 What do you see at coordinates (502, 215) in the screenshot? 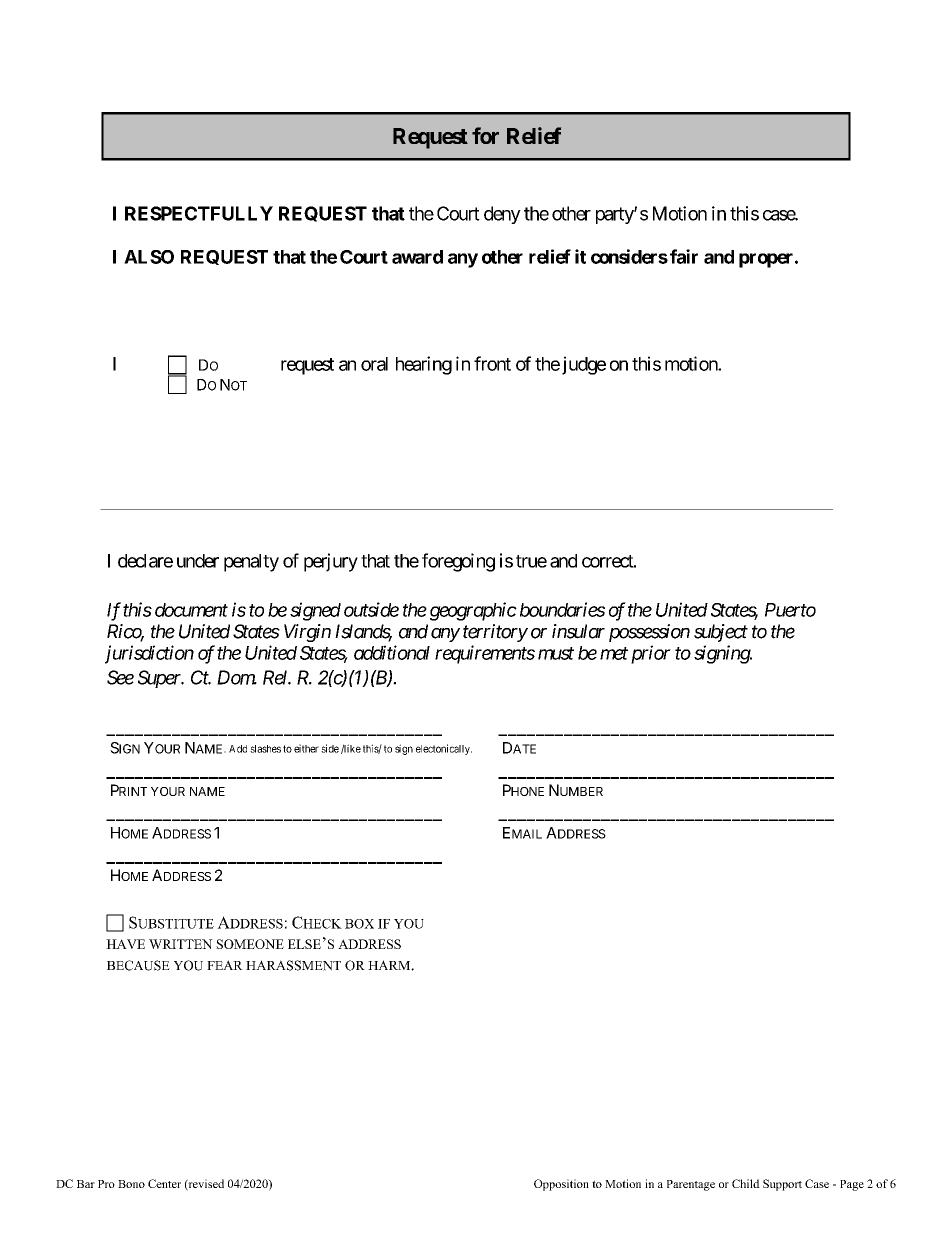
I see `deny` at bounding box center [502, 215].
